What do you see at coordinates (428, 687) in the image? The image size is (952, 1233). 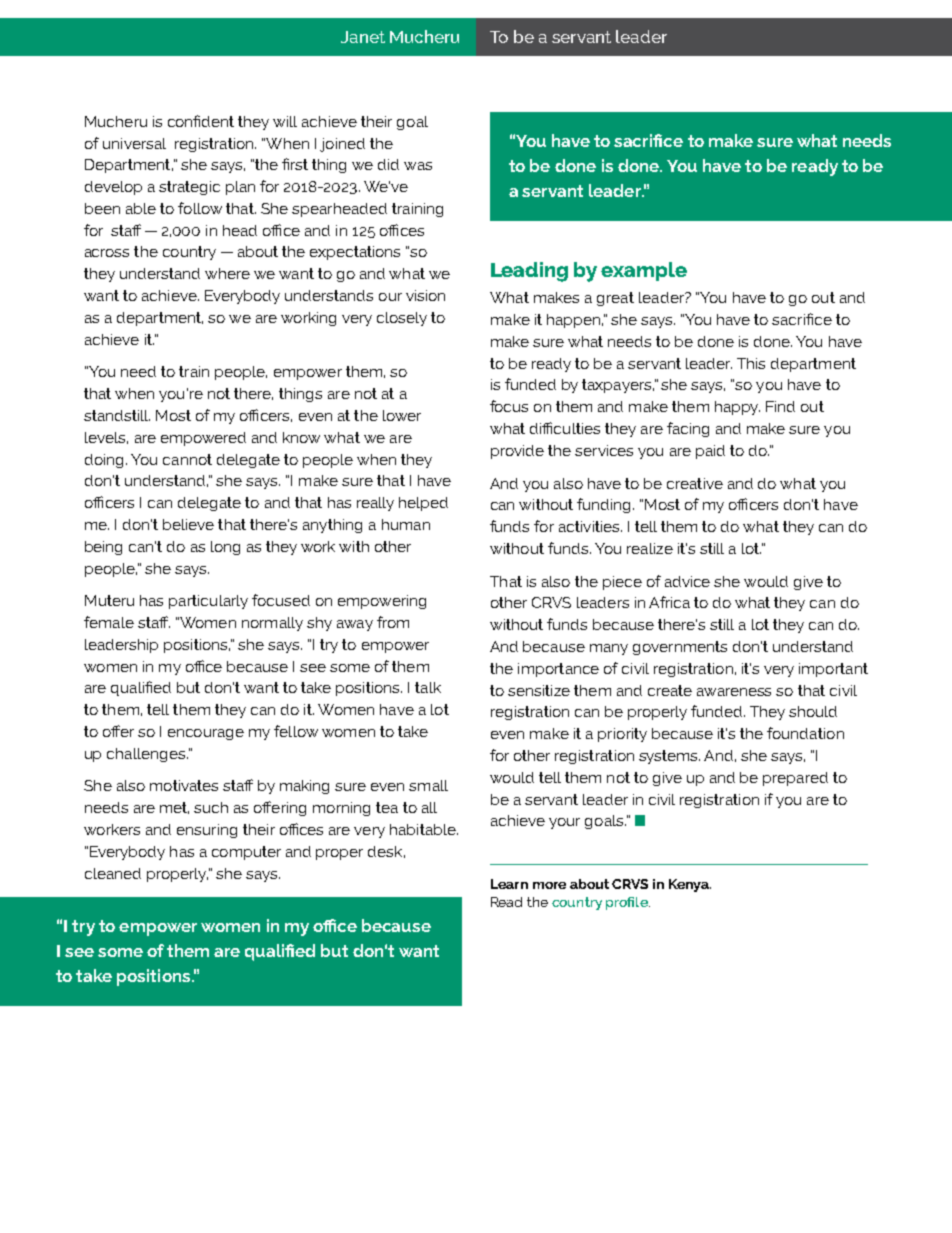 I see `talk` at bounding box center [428, 687].
